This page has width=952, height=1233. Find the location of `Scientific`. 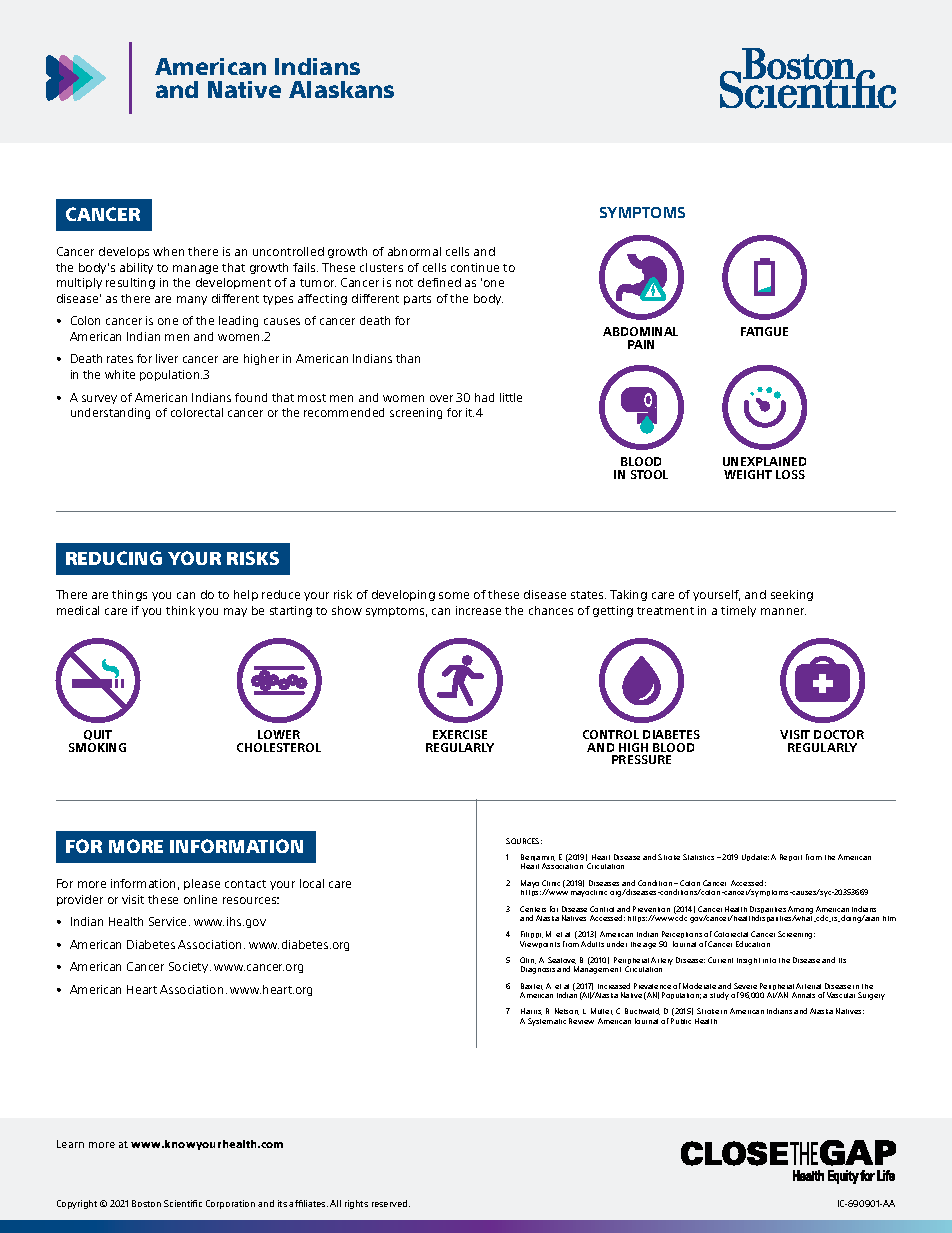

Scientific is located at coordinates (183, 1203).
